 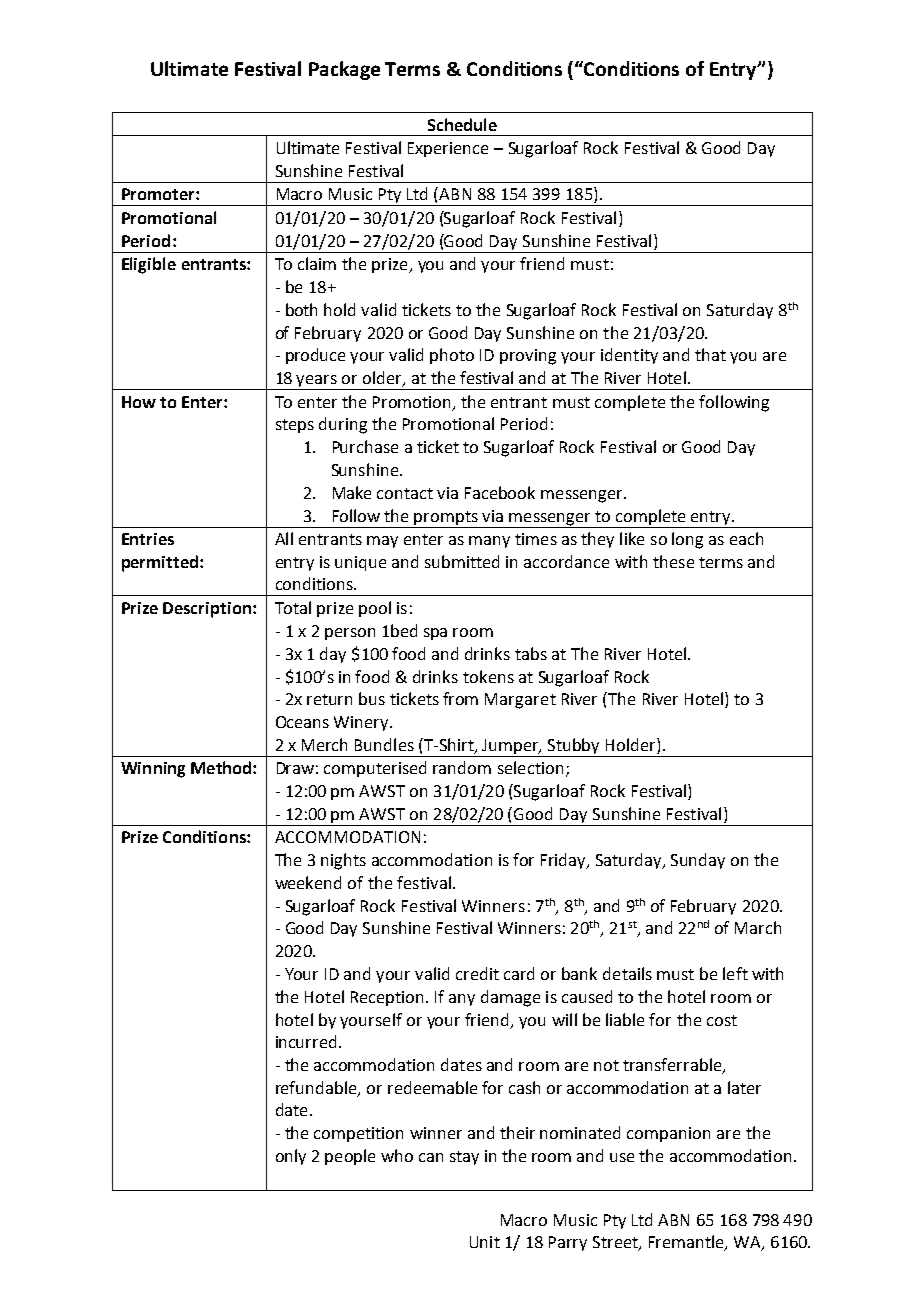 What do you see at coordinates (159, 194) in the screenshot?
I see `Promoter` at bounding box center [159, 194].
